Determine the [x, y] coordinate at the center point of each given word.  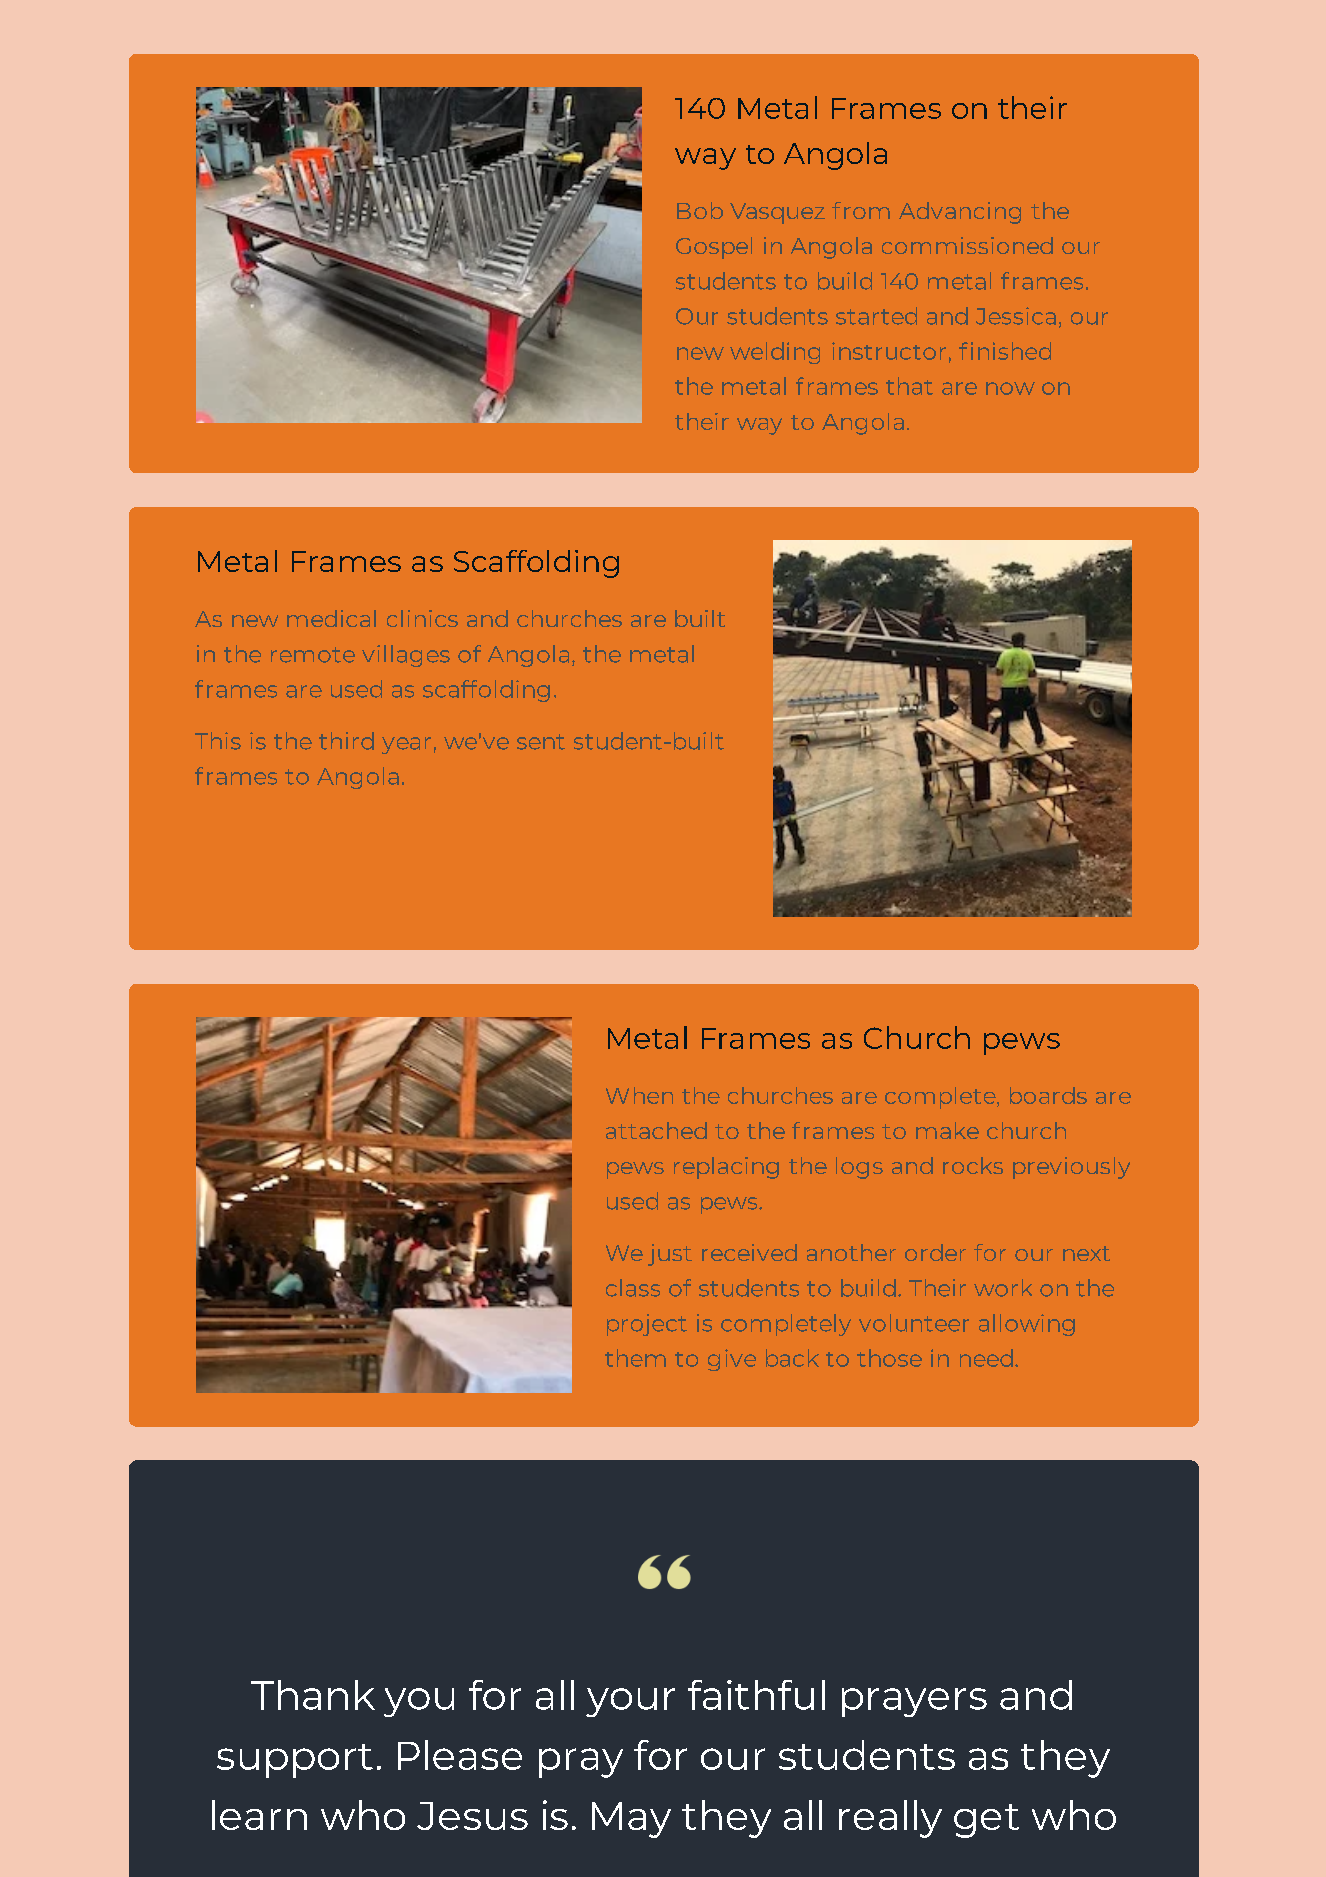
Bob [700, 210]
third [346, 741]
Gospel [714, 248]
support [295, 1761]
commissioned [967, 245]
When [639, 1095]
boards [1048, 1095]
